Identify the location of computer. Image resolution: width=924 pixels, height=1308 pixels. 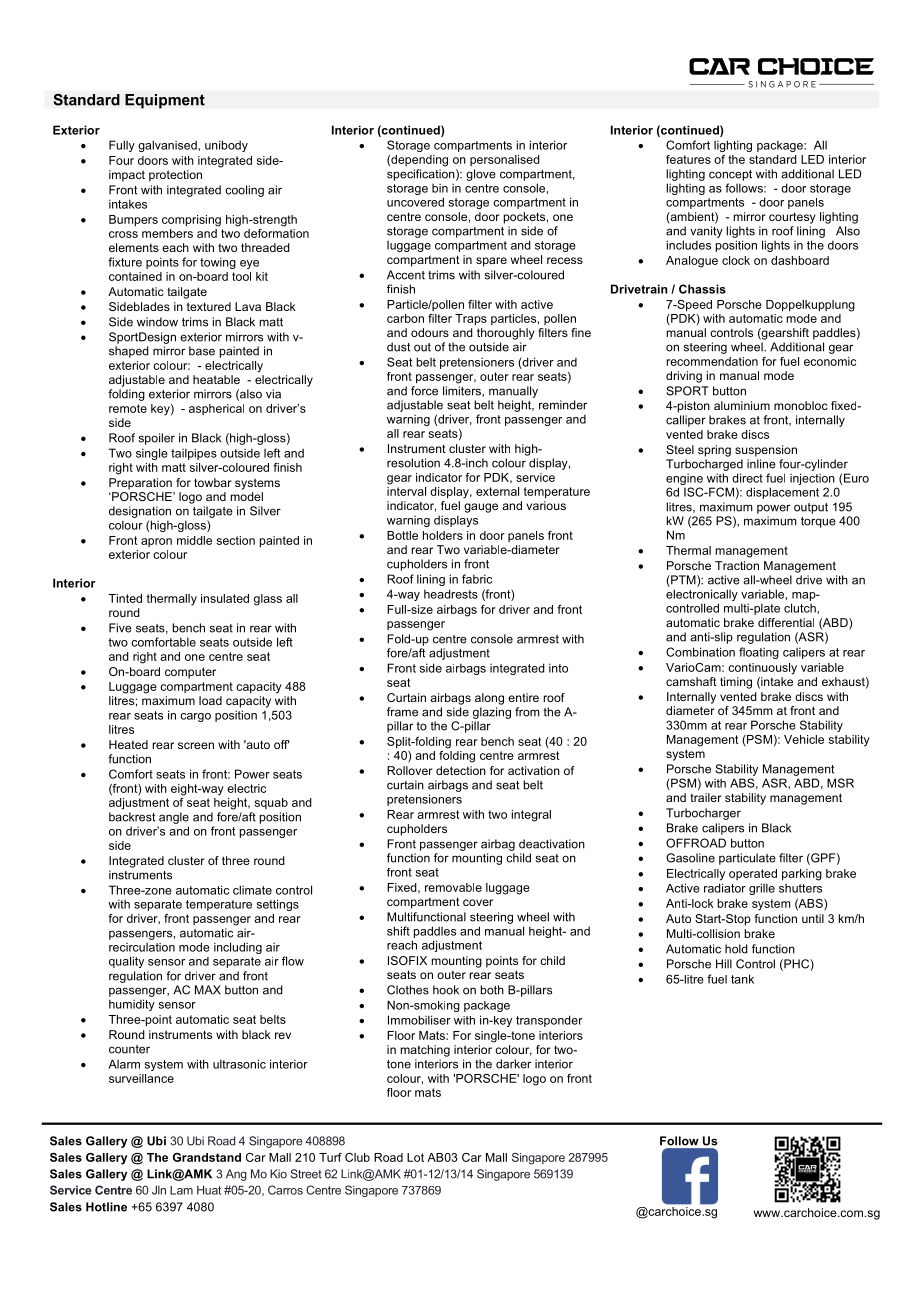
(190, 673).
